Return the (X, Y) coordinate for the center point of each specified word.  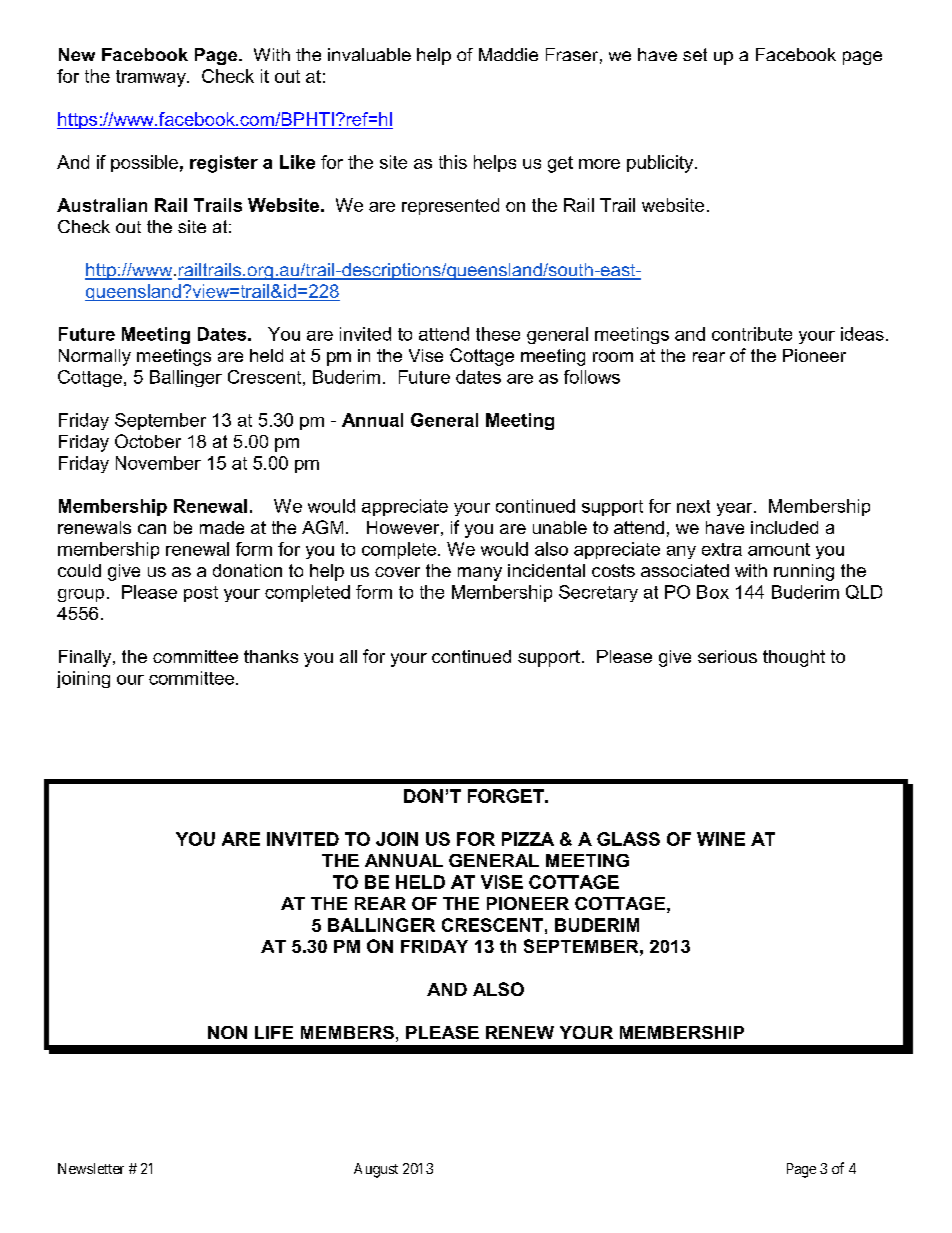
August (376, 1170)
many (480, 574)
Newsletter (91, 1168)
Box (713, 592)
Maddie (508, 54)
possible (144, 163)
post (201, 594)
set (695, 54)
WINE (721, 839)
